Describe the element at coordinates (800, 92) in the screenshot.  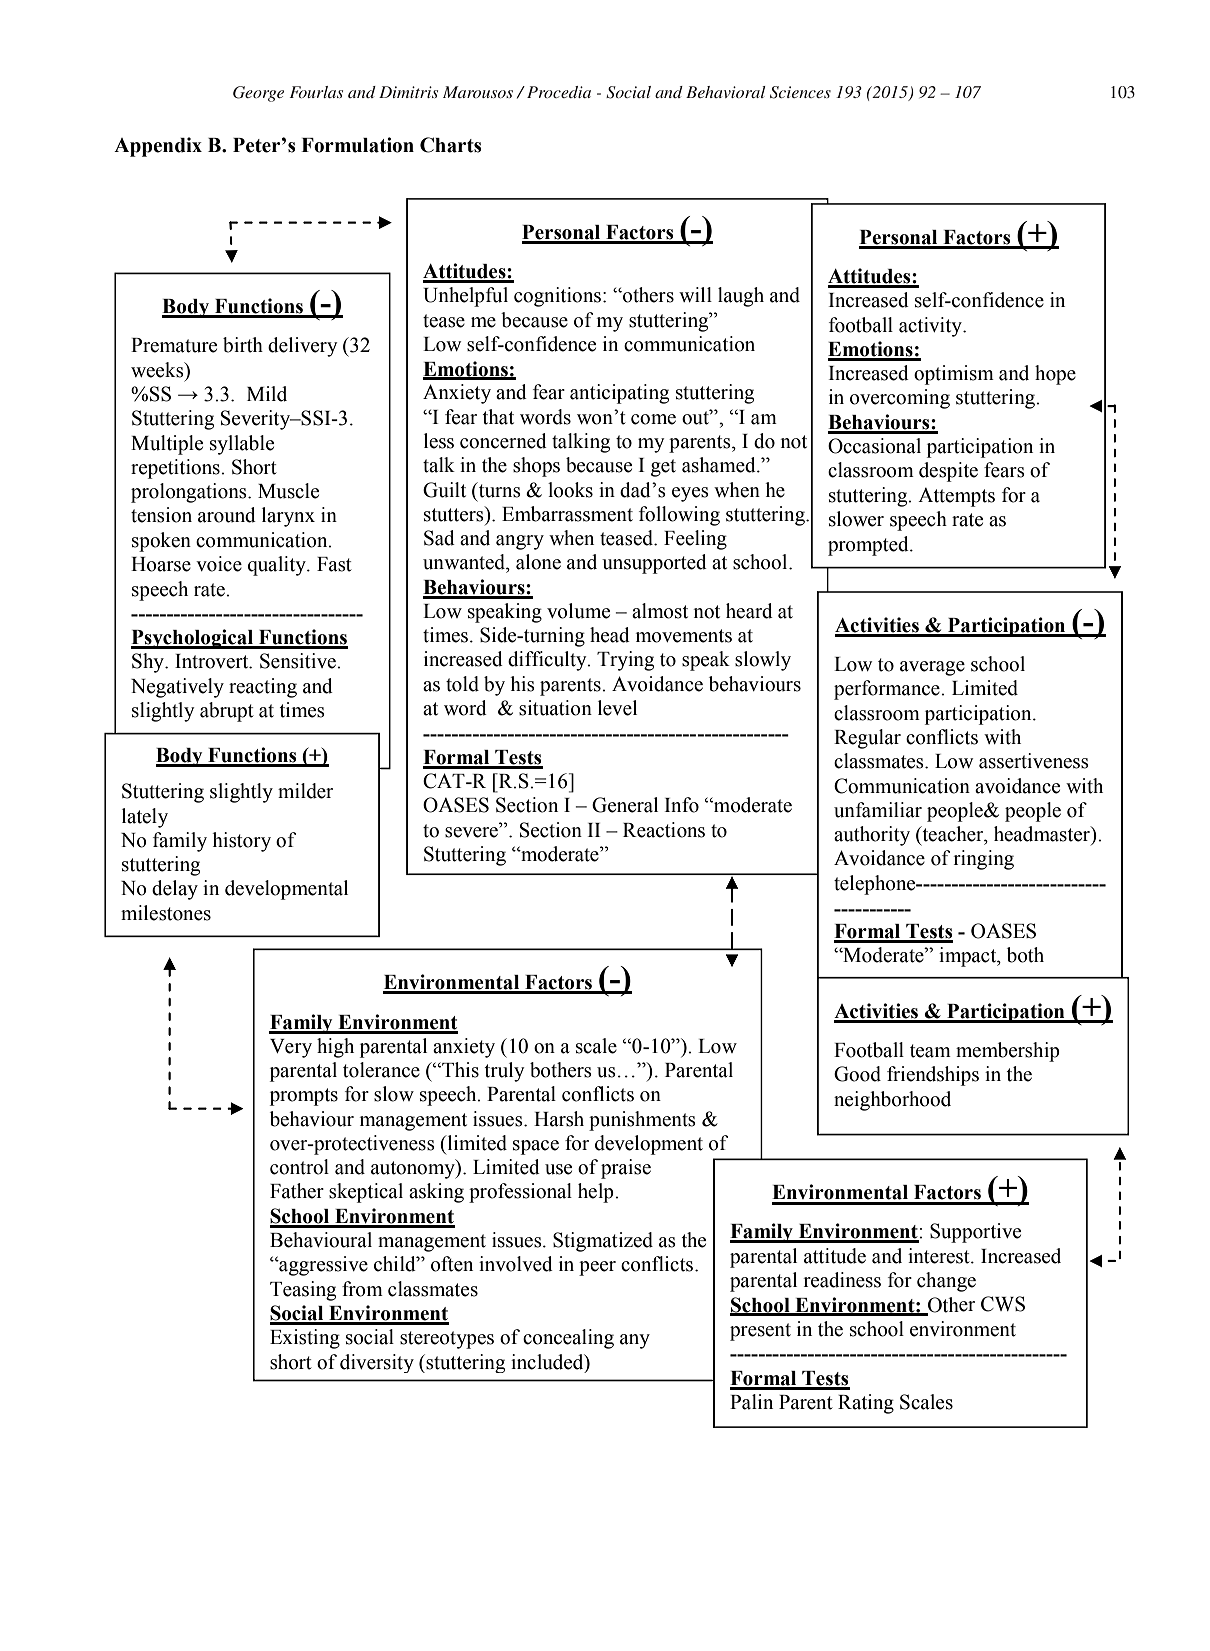
I see `Sciences` at that location.
